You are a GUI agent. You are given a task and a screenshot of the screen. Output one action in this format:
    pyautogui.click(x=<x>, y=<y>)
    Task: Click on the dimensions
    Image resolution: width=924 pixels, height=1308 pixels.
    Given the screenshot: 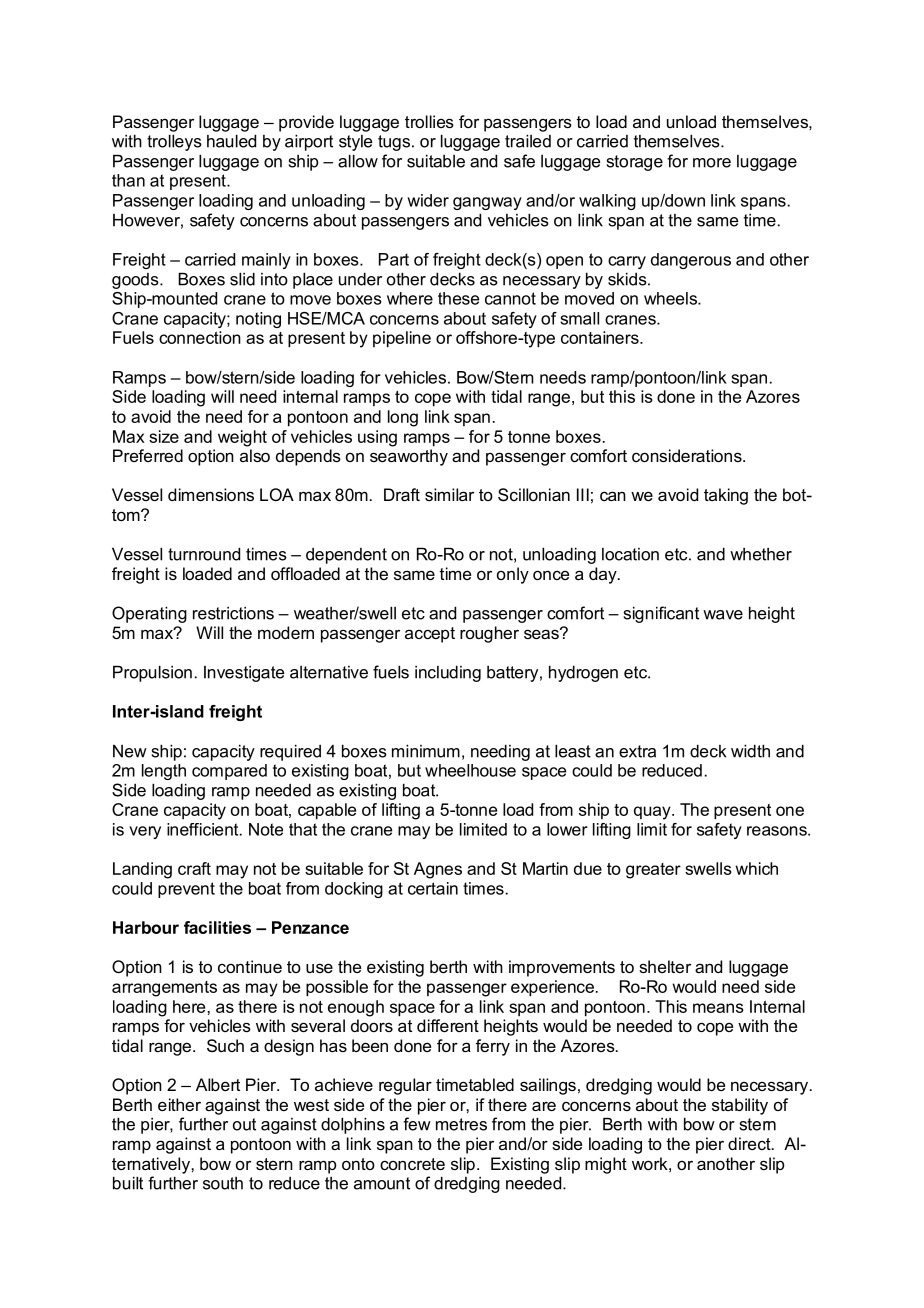 What is the action you would take?
    pyautogui.click(x=211, y=494)
